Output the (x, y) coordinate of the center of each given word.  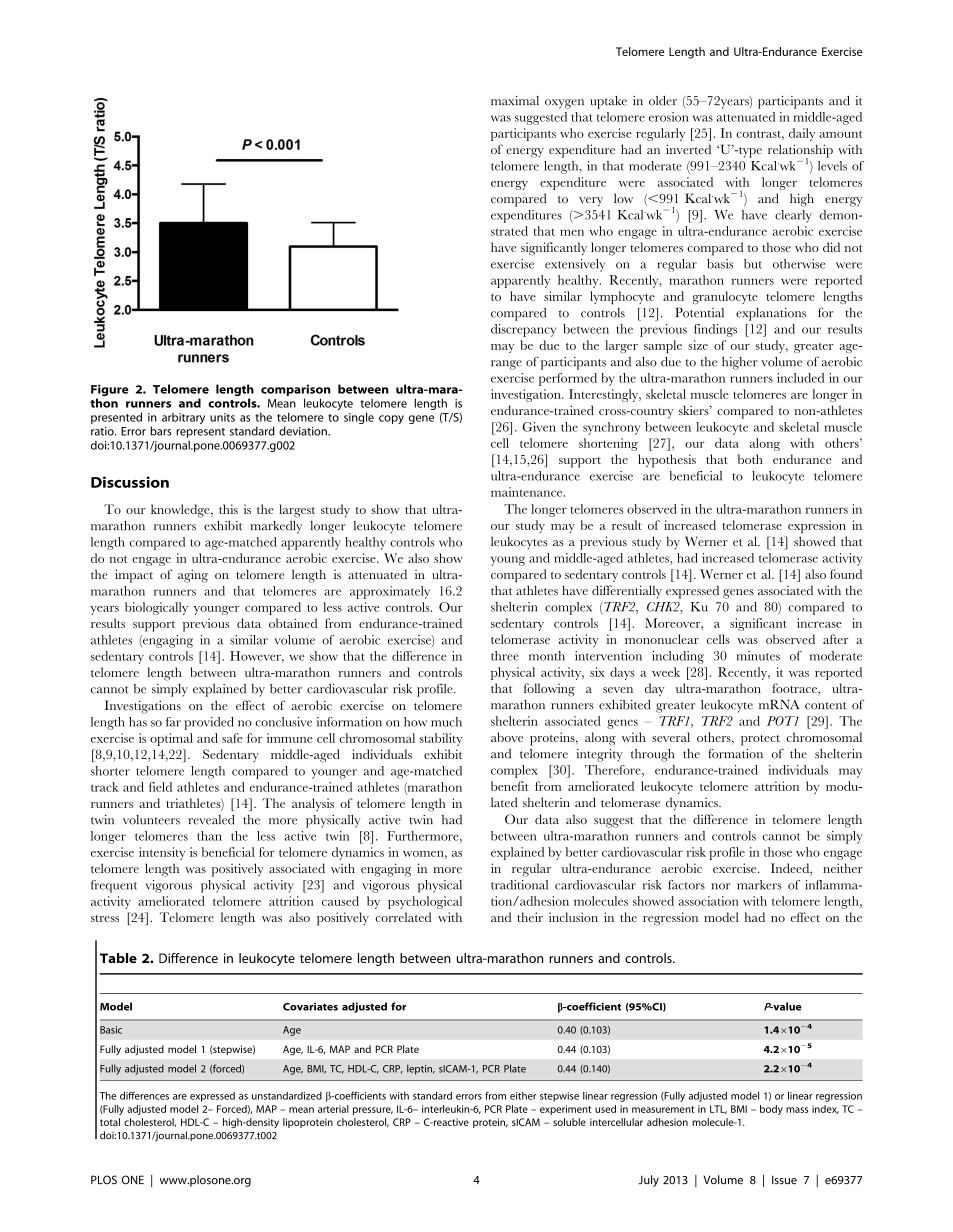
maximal (515, 101)
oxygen (564, 104)
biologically (156, 608)
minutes (758, 656)
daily (802, 134)
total (110, 1122)
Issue (784, 1180)
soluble (569, 1122)
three (505, 656)
